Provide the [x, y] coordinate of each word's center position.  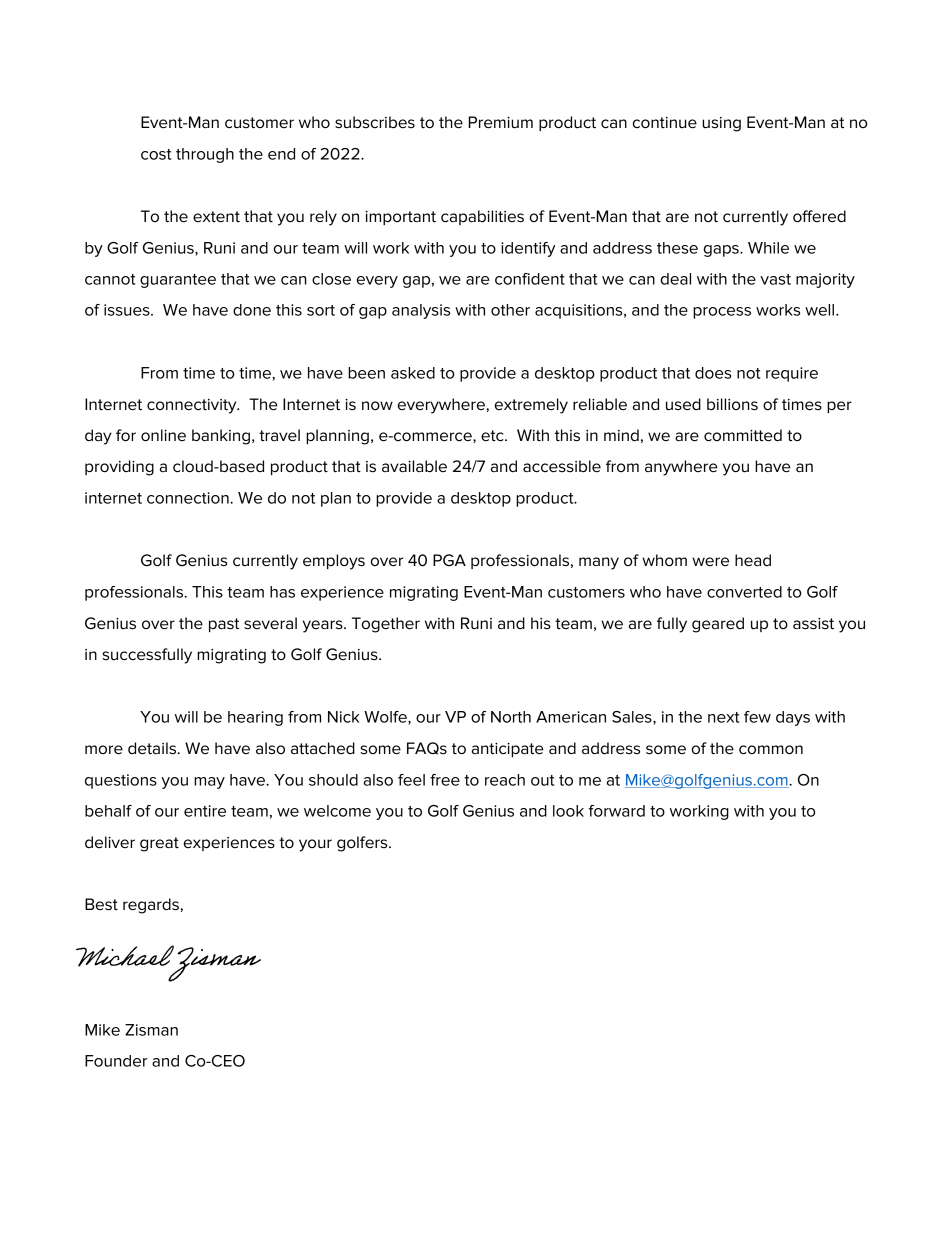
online [163, 435]
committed [743, 435]
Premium [501, 122]
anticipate [508, 750]
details [153, 748]
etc [493, 436]
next [723, 717]
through [205, 155]
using [721, 124]
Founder [116, 1061]
